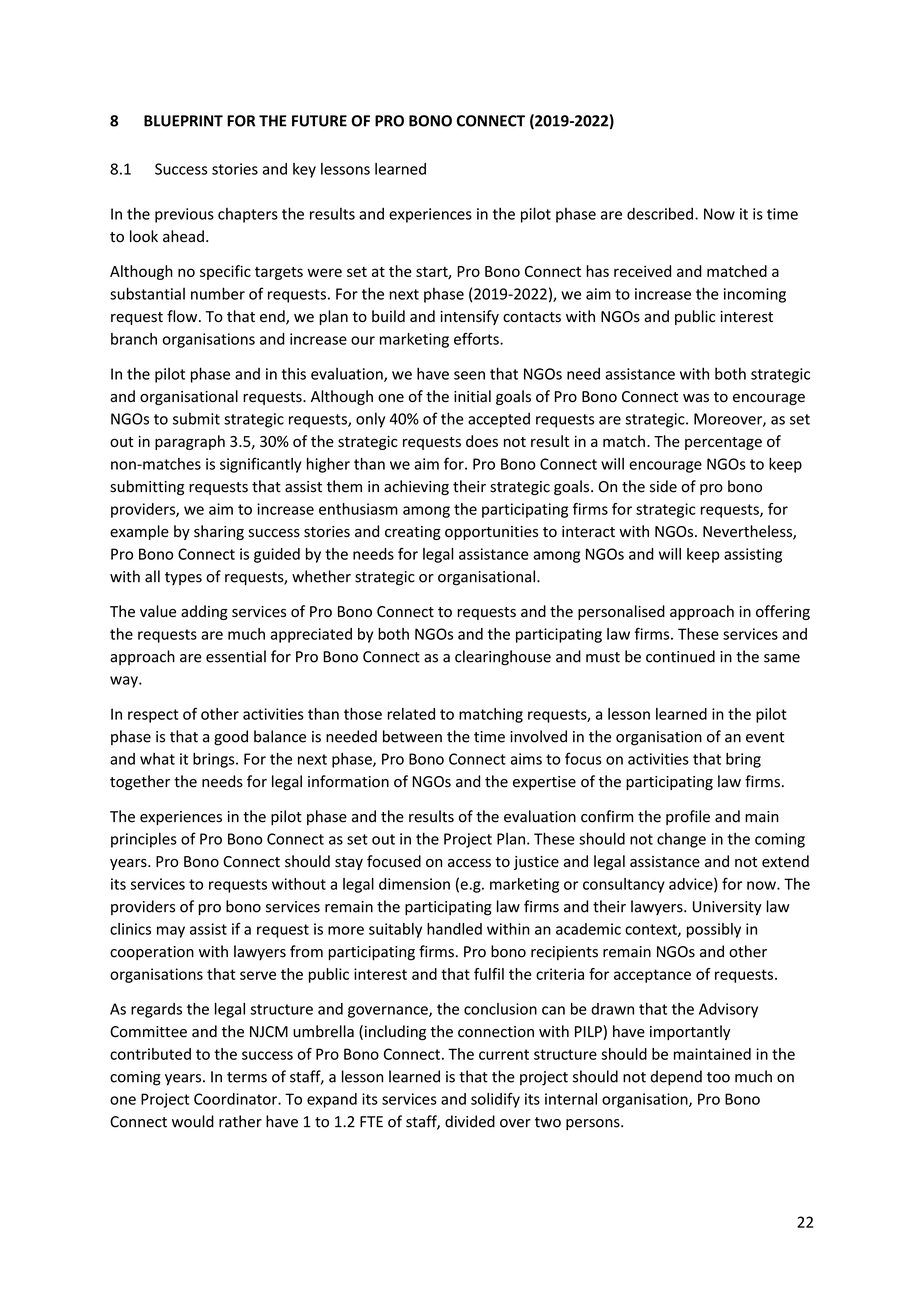  Describe the element at coordinates (660, 213) in the screenshot. I see `described` at that location.
